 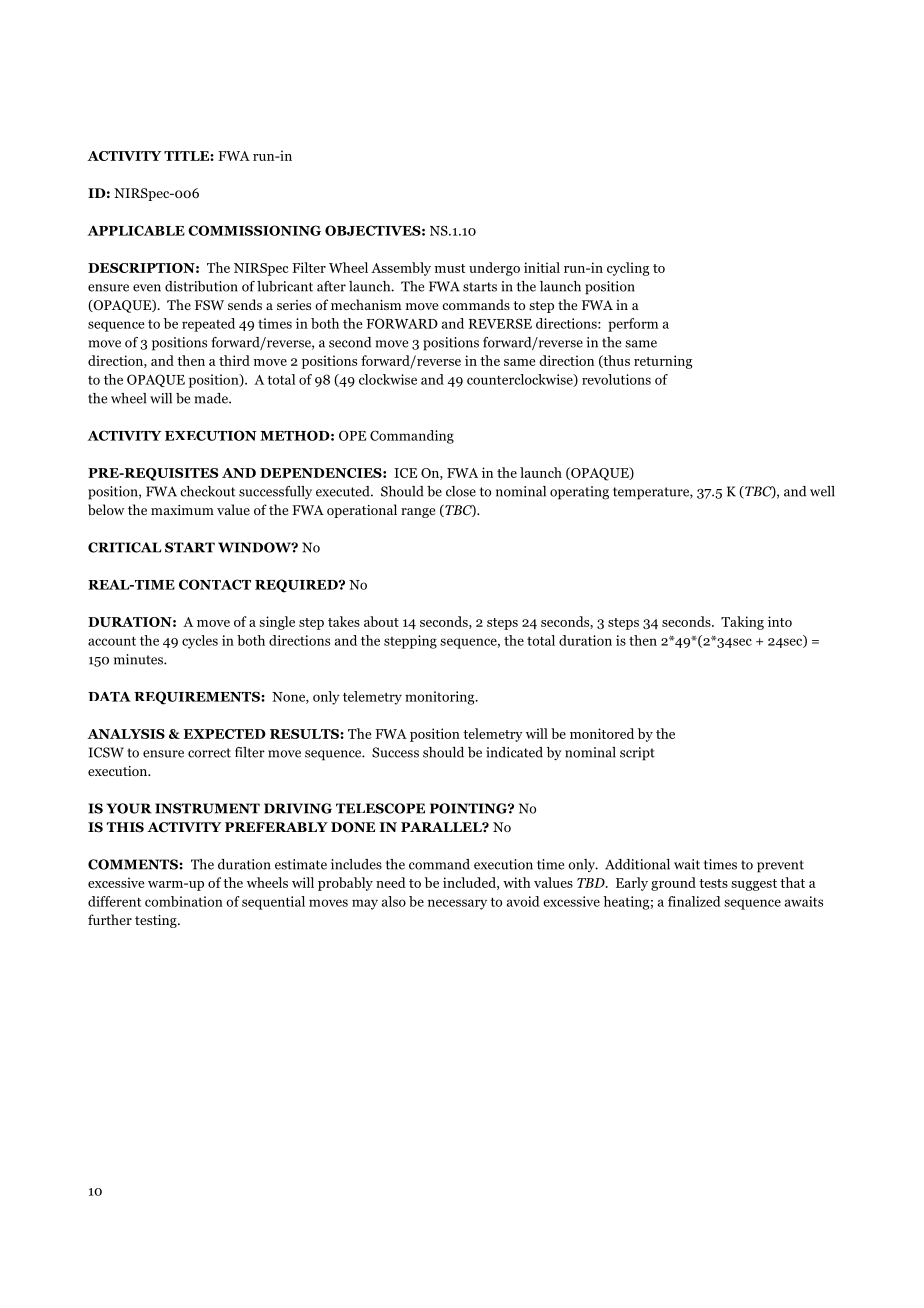 What do you see at coordinates (450, 268) in the document?
I see `must` at bounding box center [450, 268].
